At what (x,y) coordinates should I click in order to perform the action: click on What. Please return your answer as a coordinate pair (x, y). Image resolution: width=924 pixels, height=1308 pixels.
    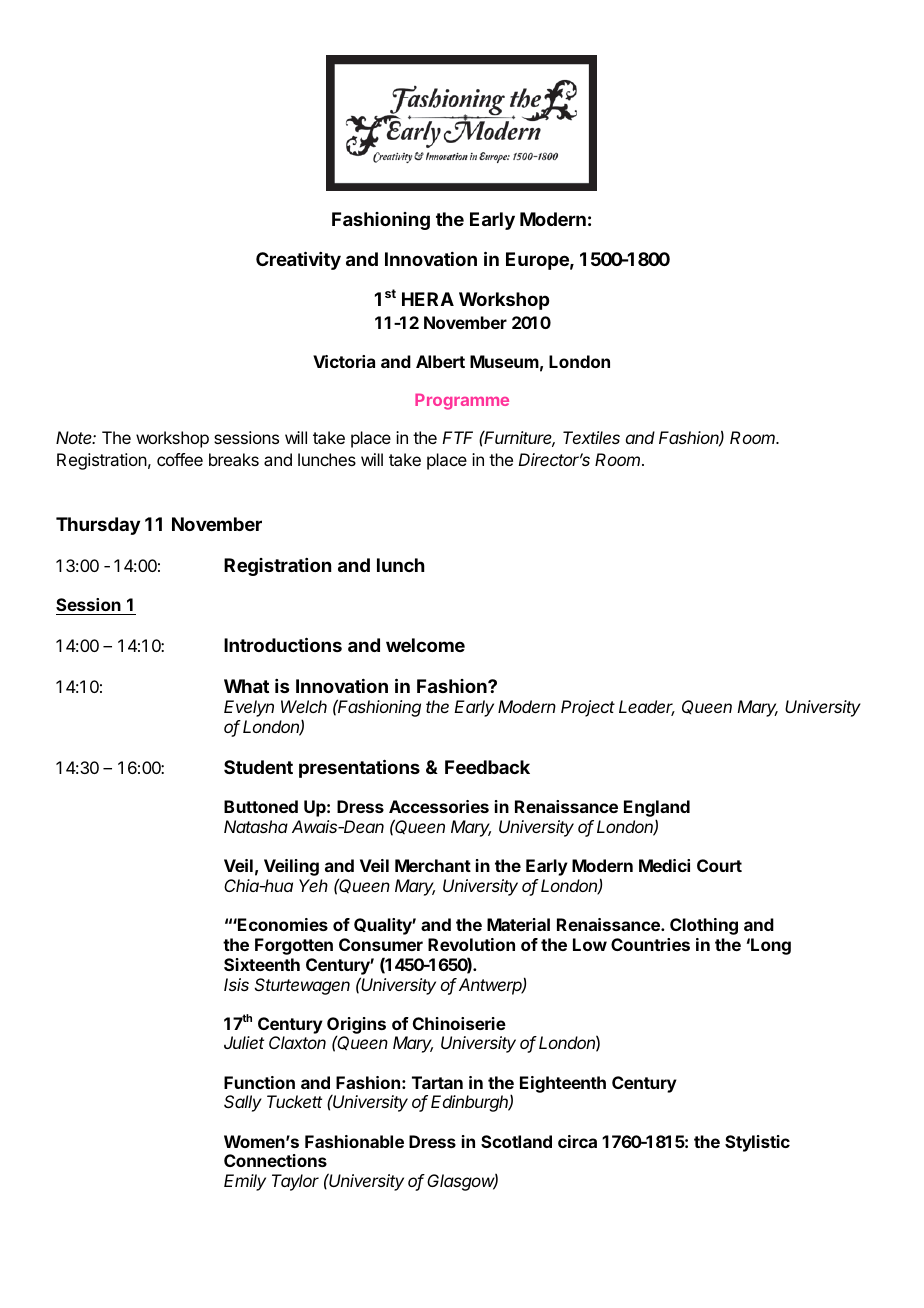
    Looking at the image, I should click on (246, 686).
